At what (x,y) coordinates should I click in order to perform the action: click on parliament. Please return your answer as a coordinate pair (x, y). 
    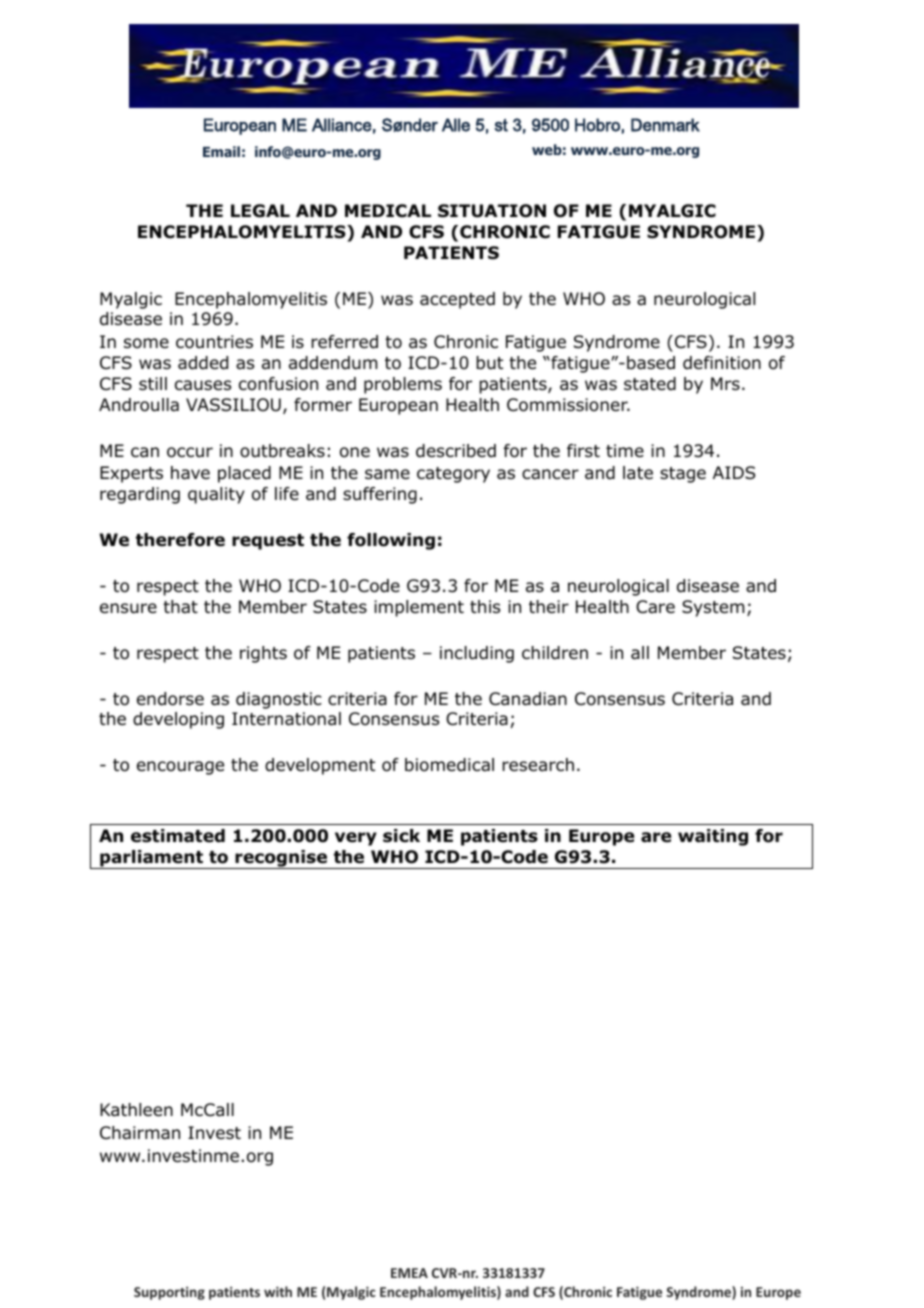
    Looking at the image, I should click on (151, 859).
